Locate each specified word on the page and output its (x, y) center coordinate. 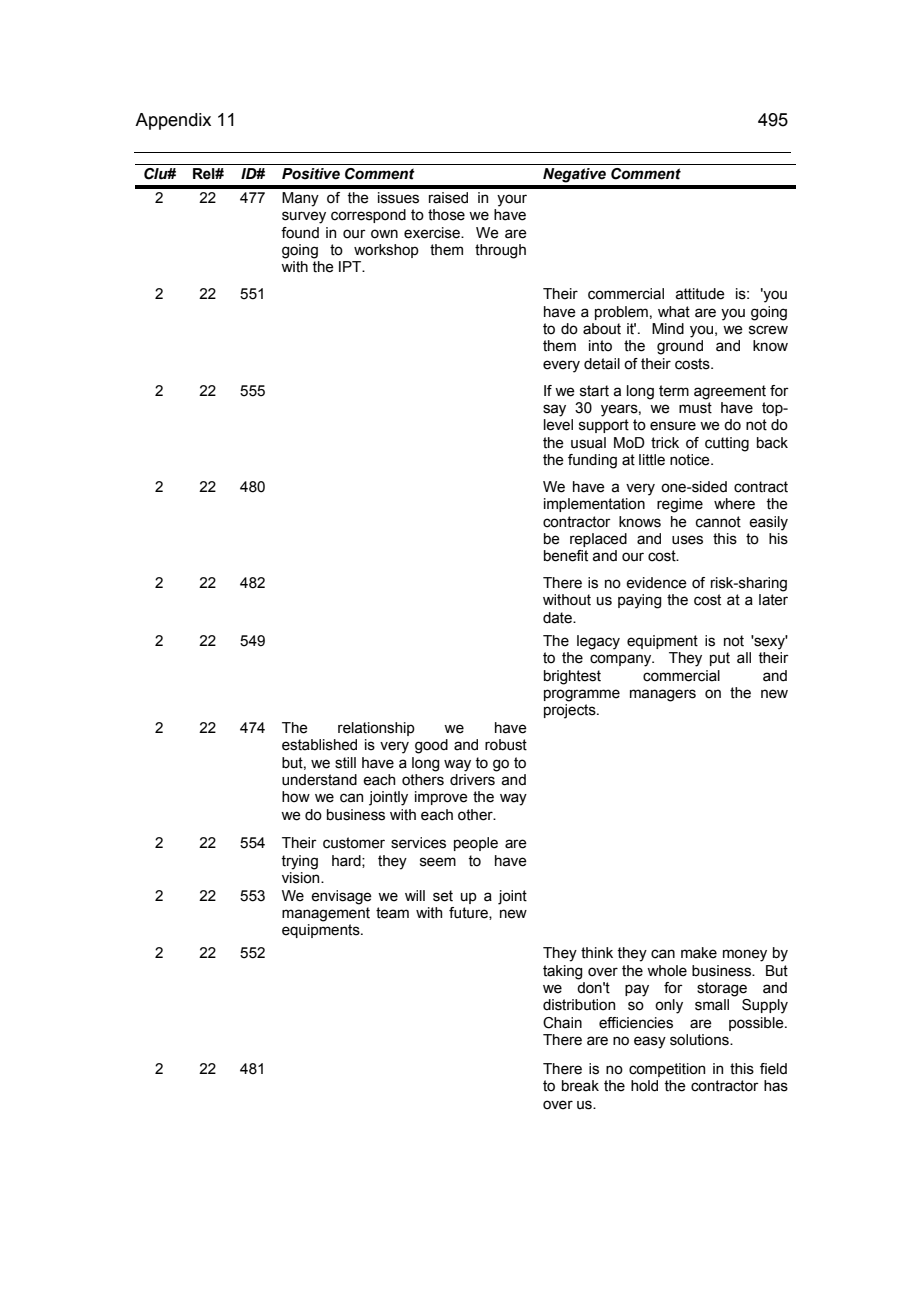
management (326, 914)
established (319, 745)
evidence (656, 583)
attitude (700, 294)
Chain (562, 1023)
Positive (311, 174)
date (558, 618)
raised (448, 198)
